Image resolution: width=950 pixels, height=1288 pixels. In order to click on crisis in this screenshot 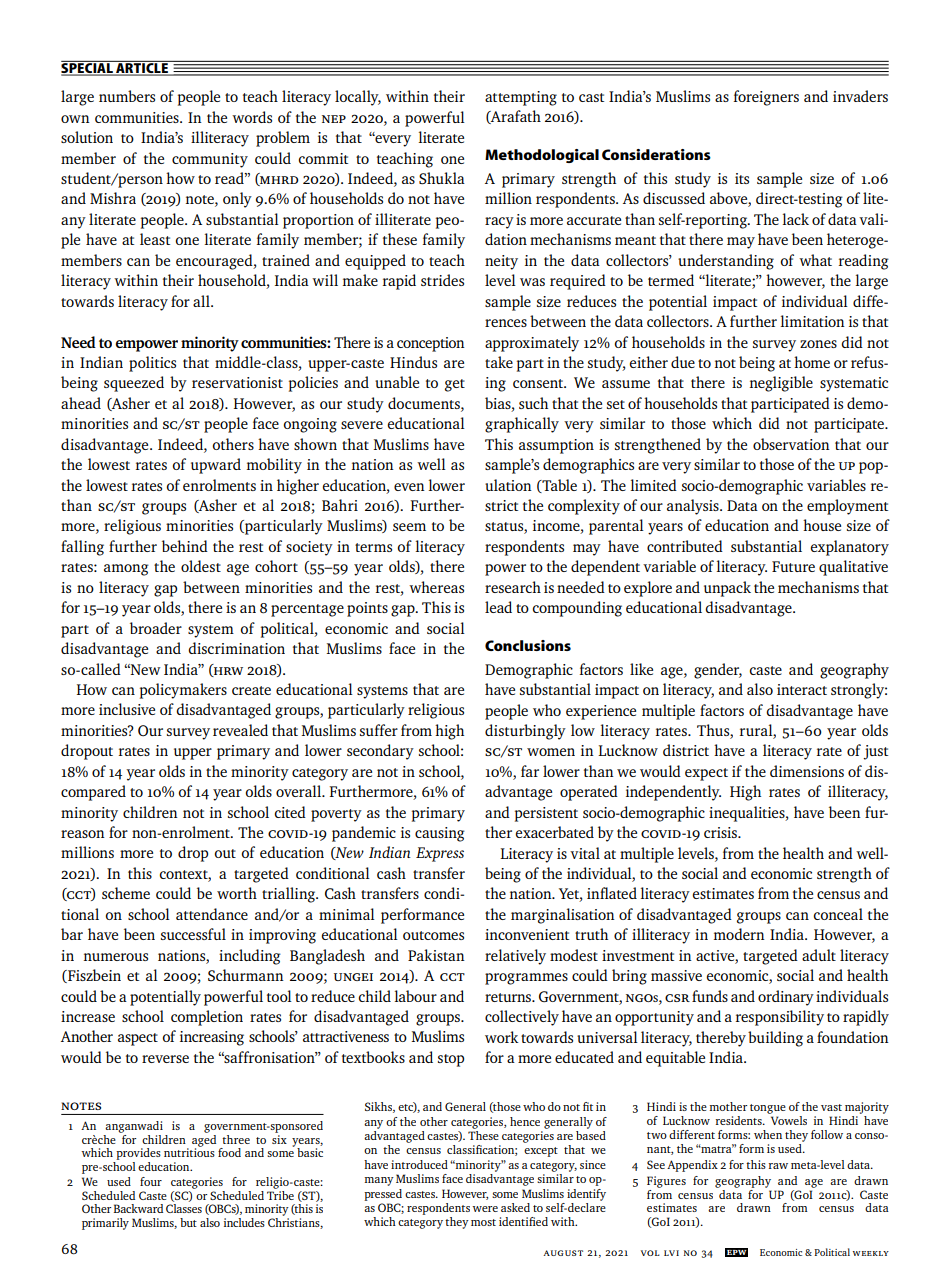, I will do `click(721, 832)`.
